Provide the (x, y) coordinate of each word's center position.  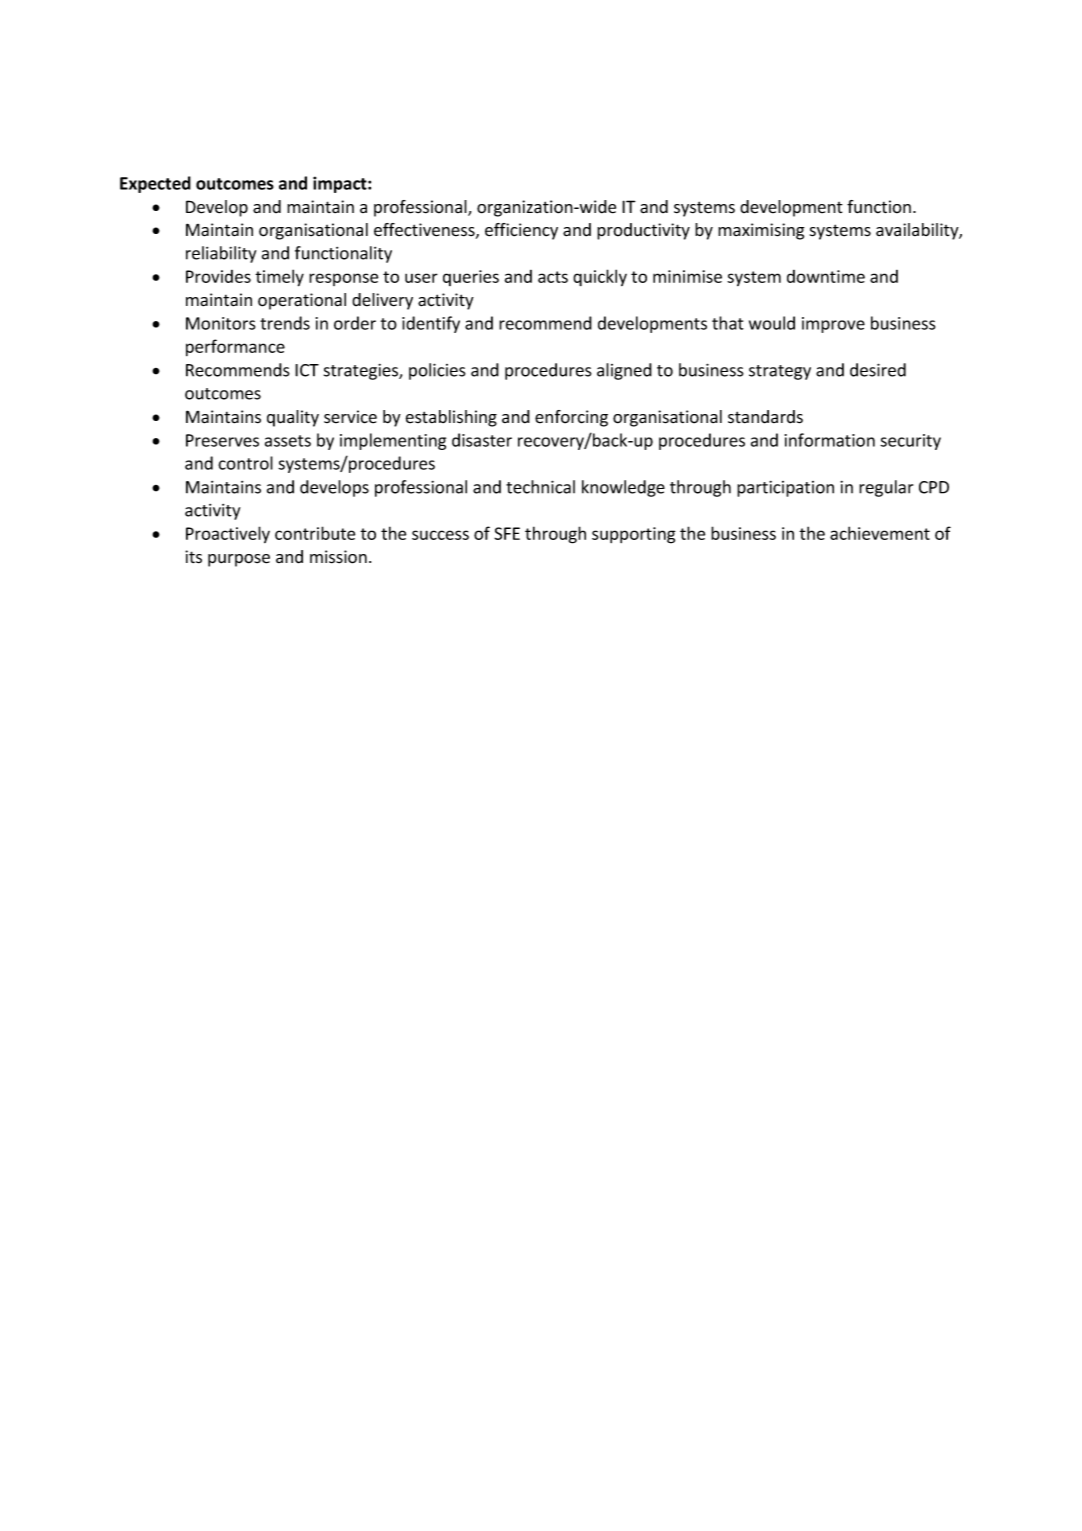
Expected (155, 184)
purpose (239, 560)
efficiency (521, 231)
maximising (761, 231)
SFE (507, 533)
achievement (880, 533)
